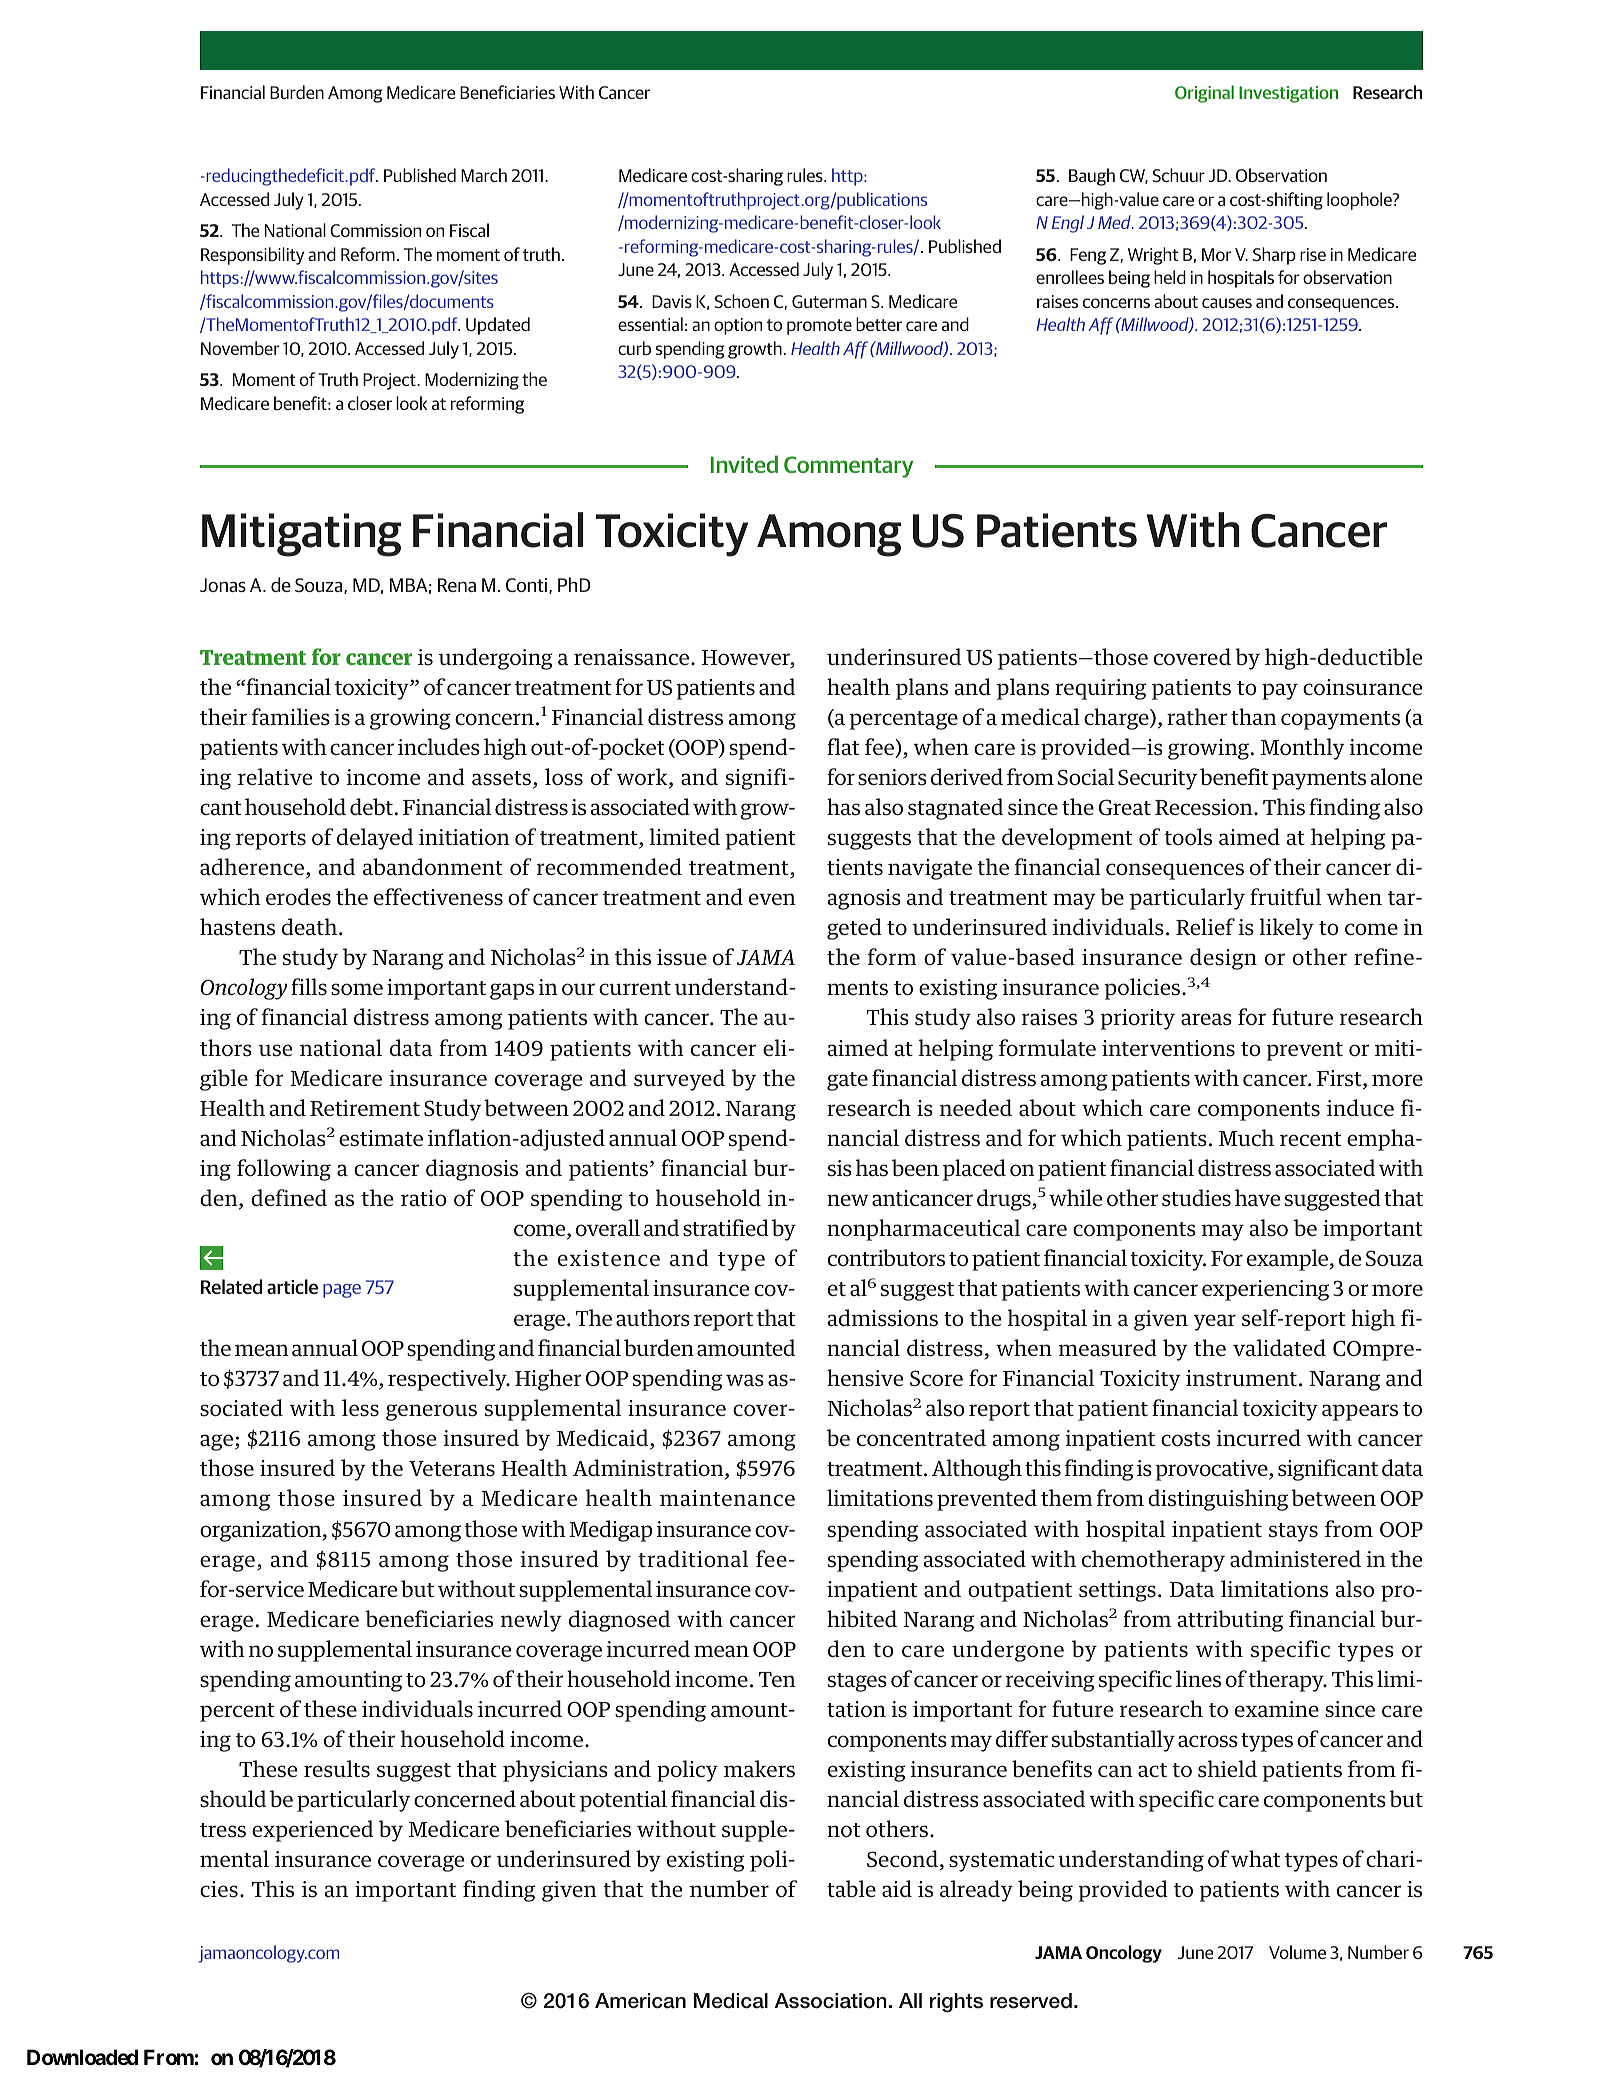 Image resolution: width=1603 pixels, height=2075 pixels. Describe the element at coordinates (1218, 1500) in the image. I see `distinguishing` at that location.
